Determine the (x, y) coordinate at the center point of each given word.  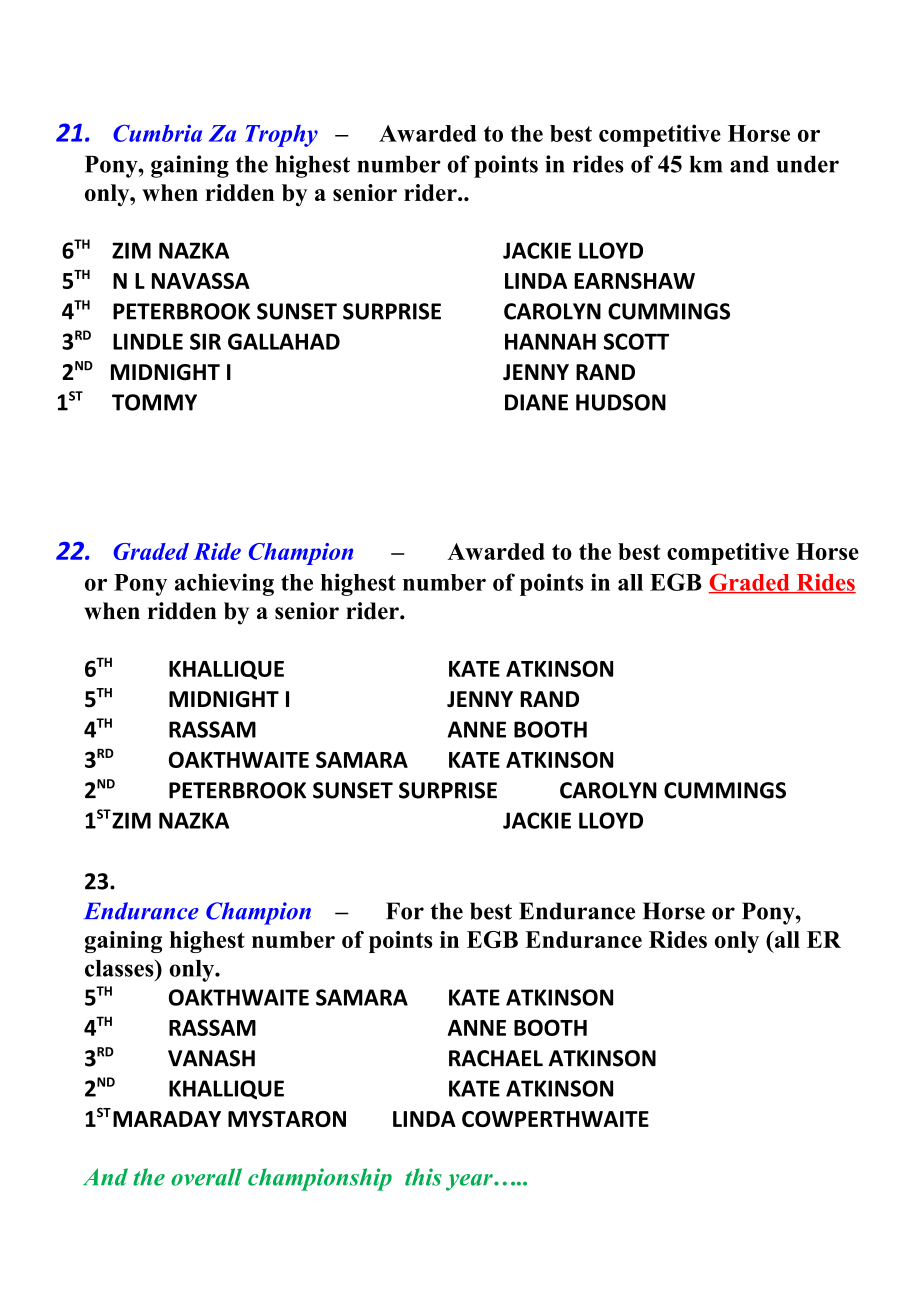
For (405, 911)
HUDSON (621, 402)
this (423, 1177)
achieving (224, 584)
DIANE (536, 402)
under (807, 164)
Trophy (281, 136)
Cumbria (157, 133)
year (470, 1182)
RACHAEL (496, 1058)
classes (120, 968)
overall (206, 1177)
